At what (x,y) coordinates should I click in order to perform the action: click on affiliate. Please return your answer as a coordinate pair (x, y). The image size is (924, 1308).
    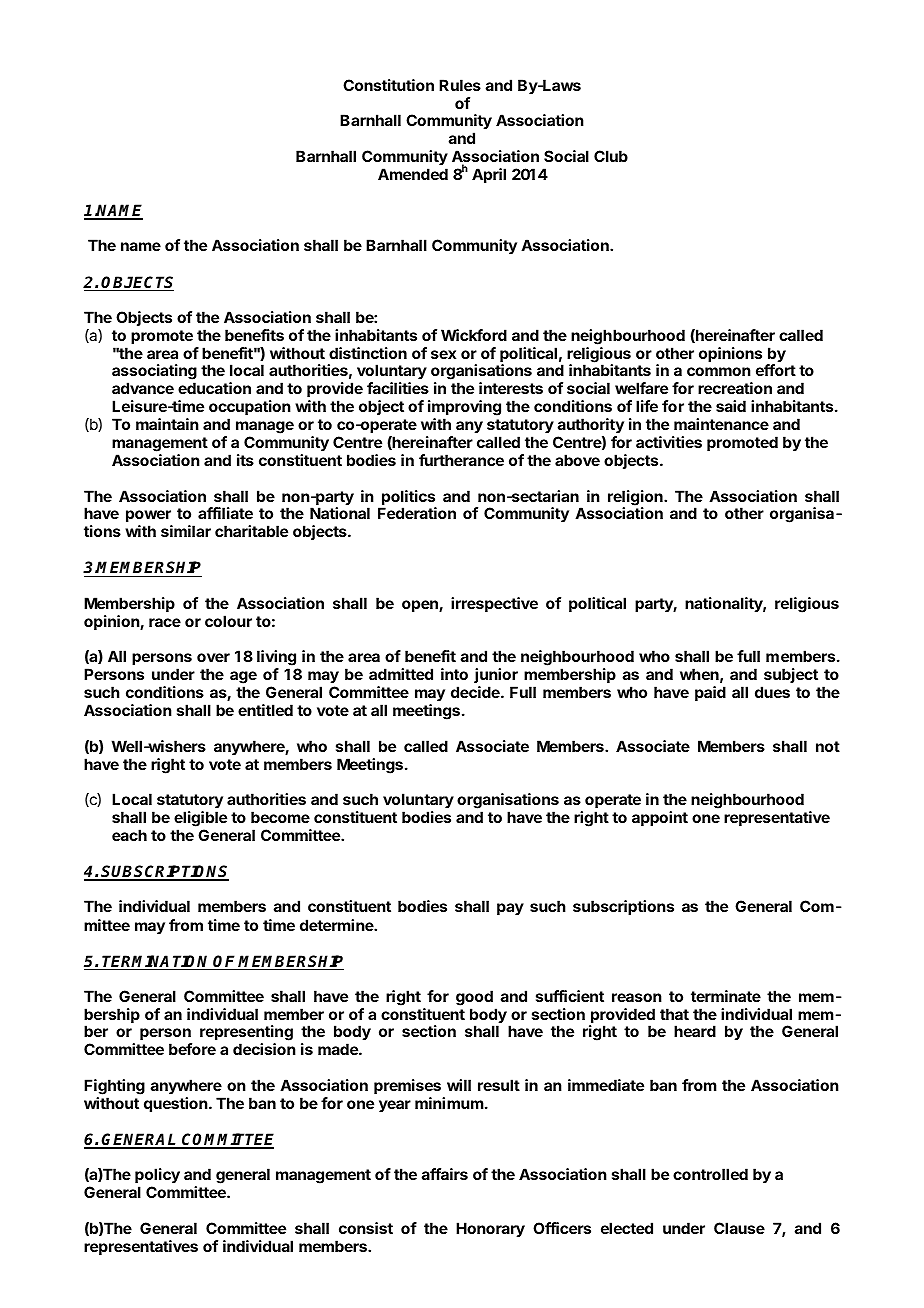
    Looking at the image, I should click on (225, 513).
